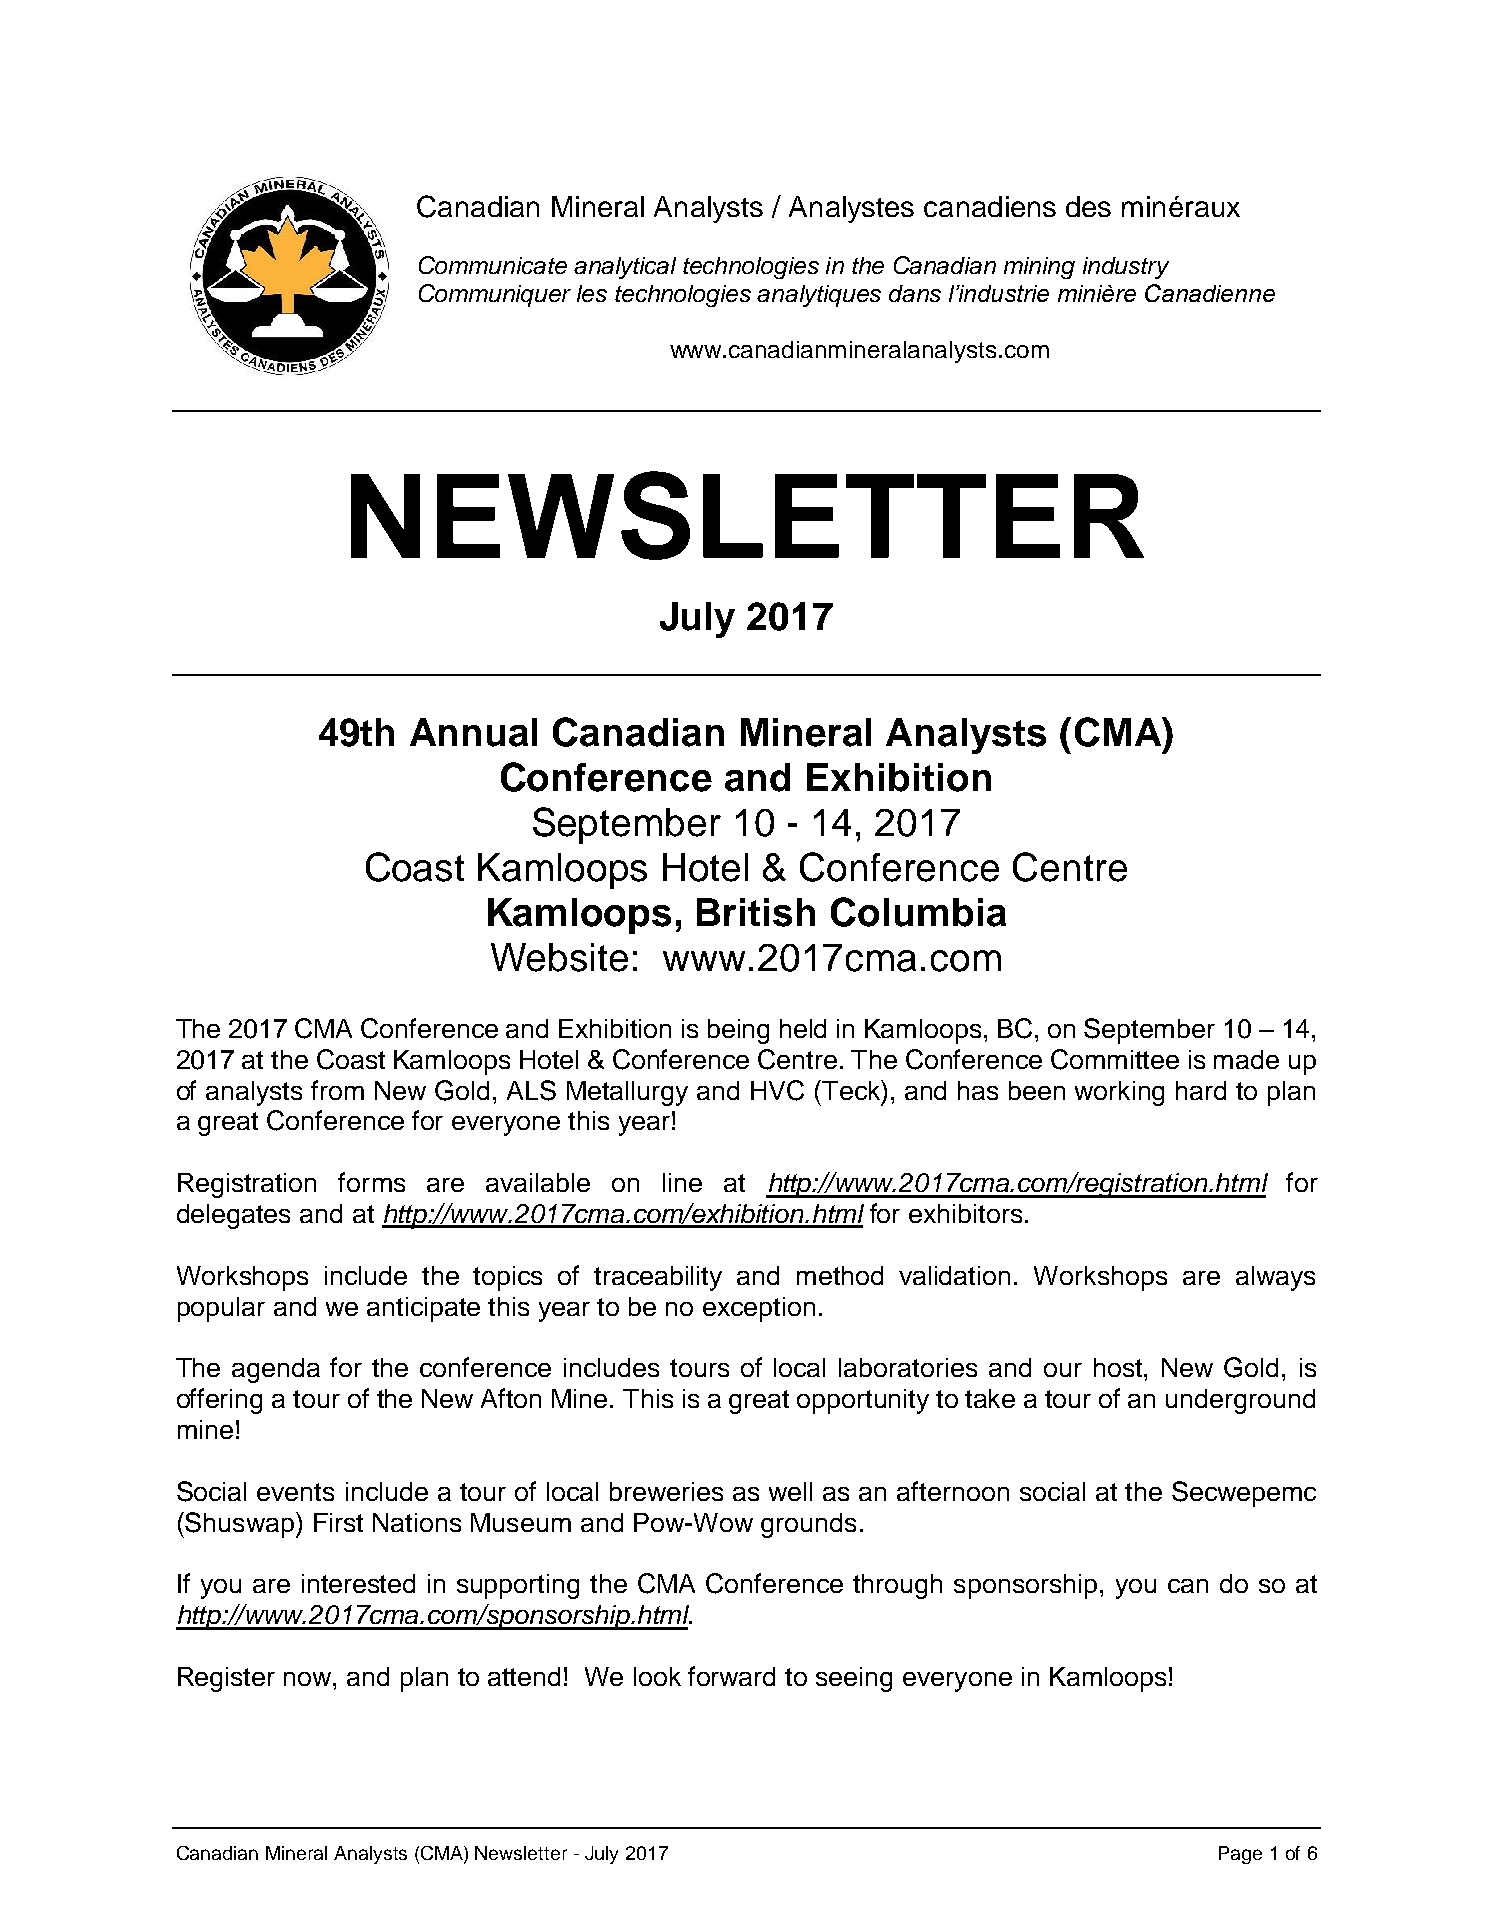 Image resolution: width=1493 pixels, height=1932 pixels. I want to click on analytical, so click(625, 268).
